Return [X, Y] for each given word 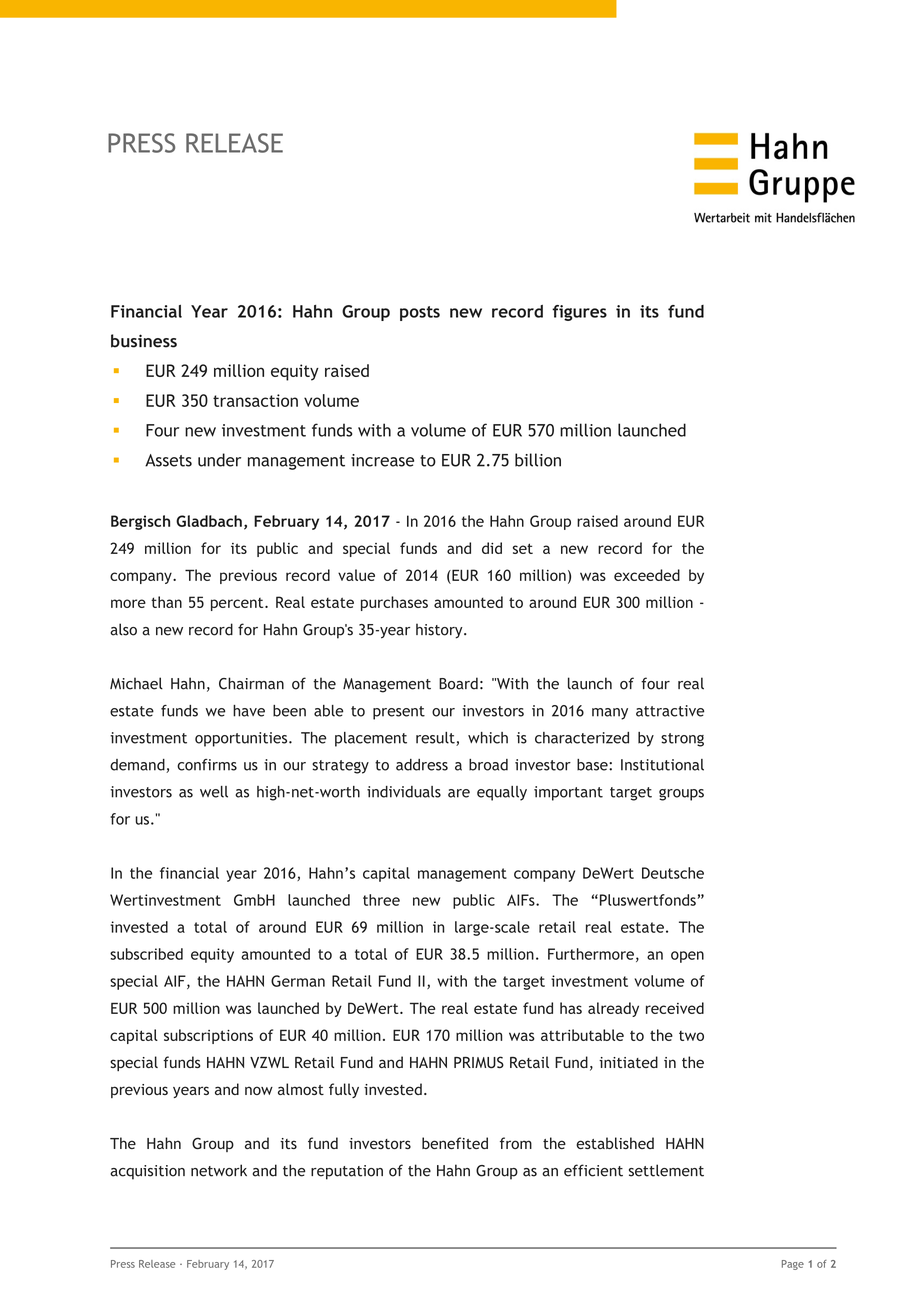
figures [579, 313]
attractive [670, 711]
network [219, 1170]
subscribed [146, 954]
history [440, 631]
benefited [455, 1143]
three [381, 900]
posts [420, 313]
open [687, 957]
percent [238, 604]
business [144, 341]
